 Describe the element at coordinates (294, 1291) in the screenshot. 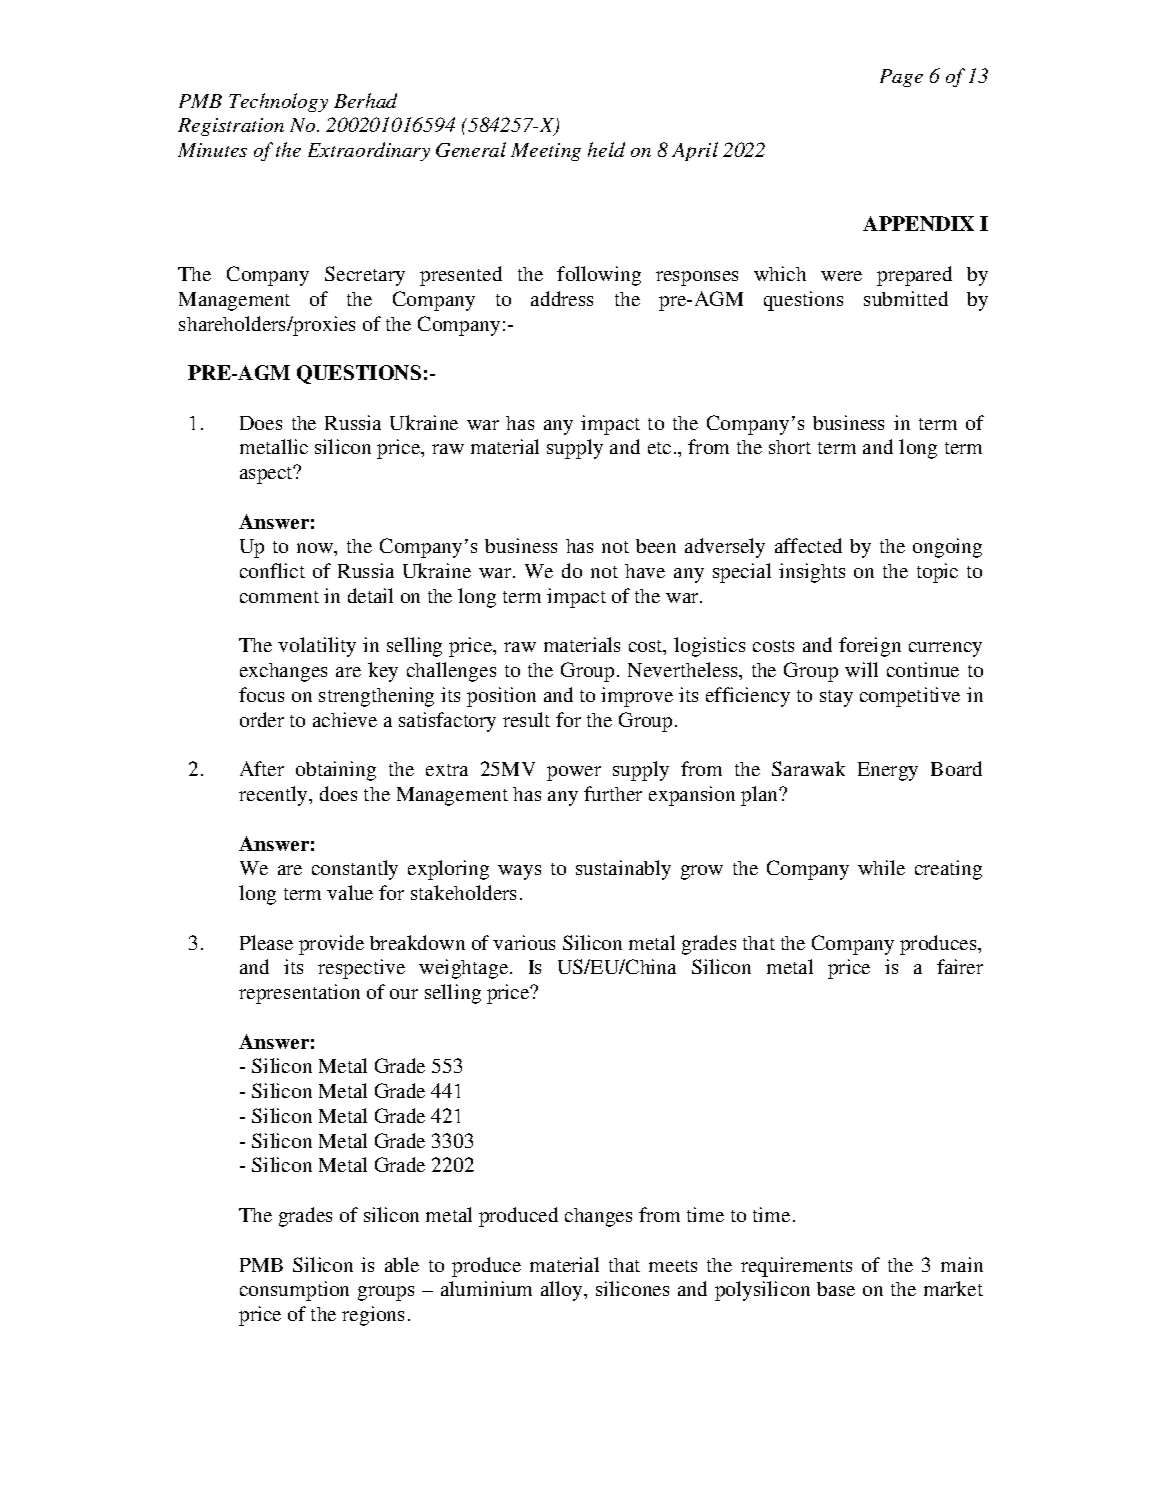

I see `consumption` at that location.
